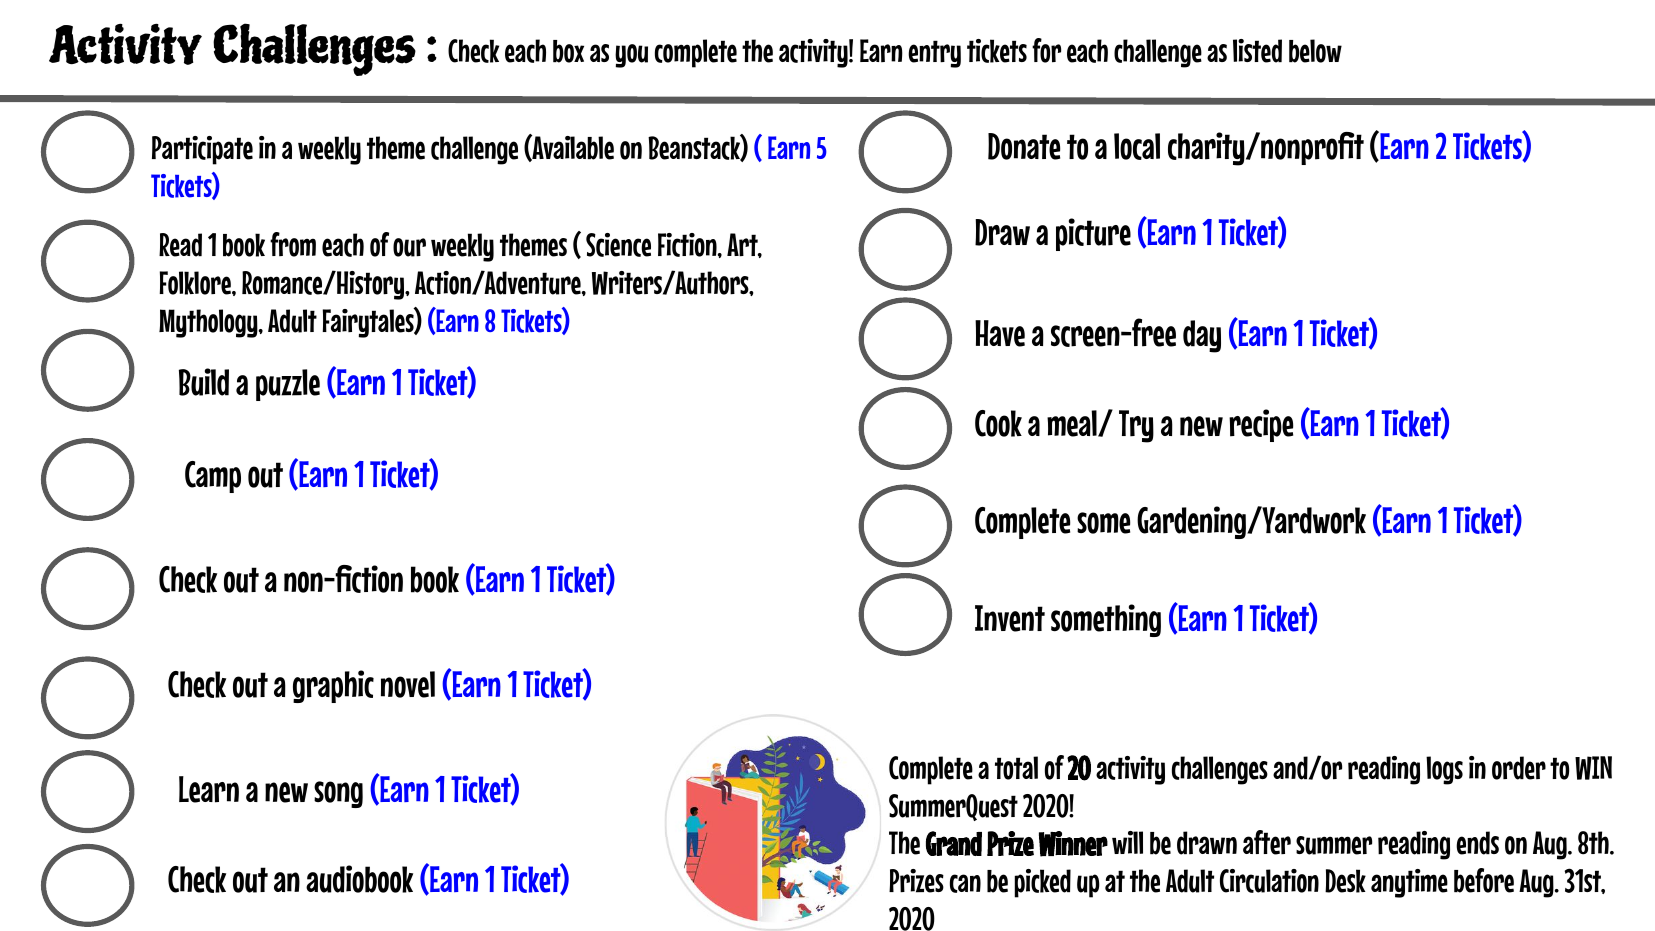  What do you see at coordinates (1202, 336) in the screenshot?
I see `day` at bounding box center [1202, 336].
